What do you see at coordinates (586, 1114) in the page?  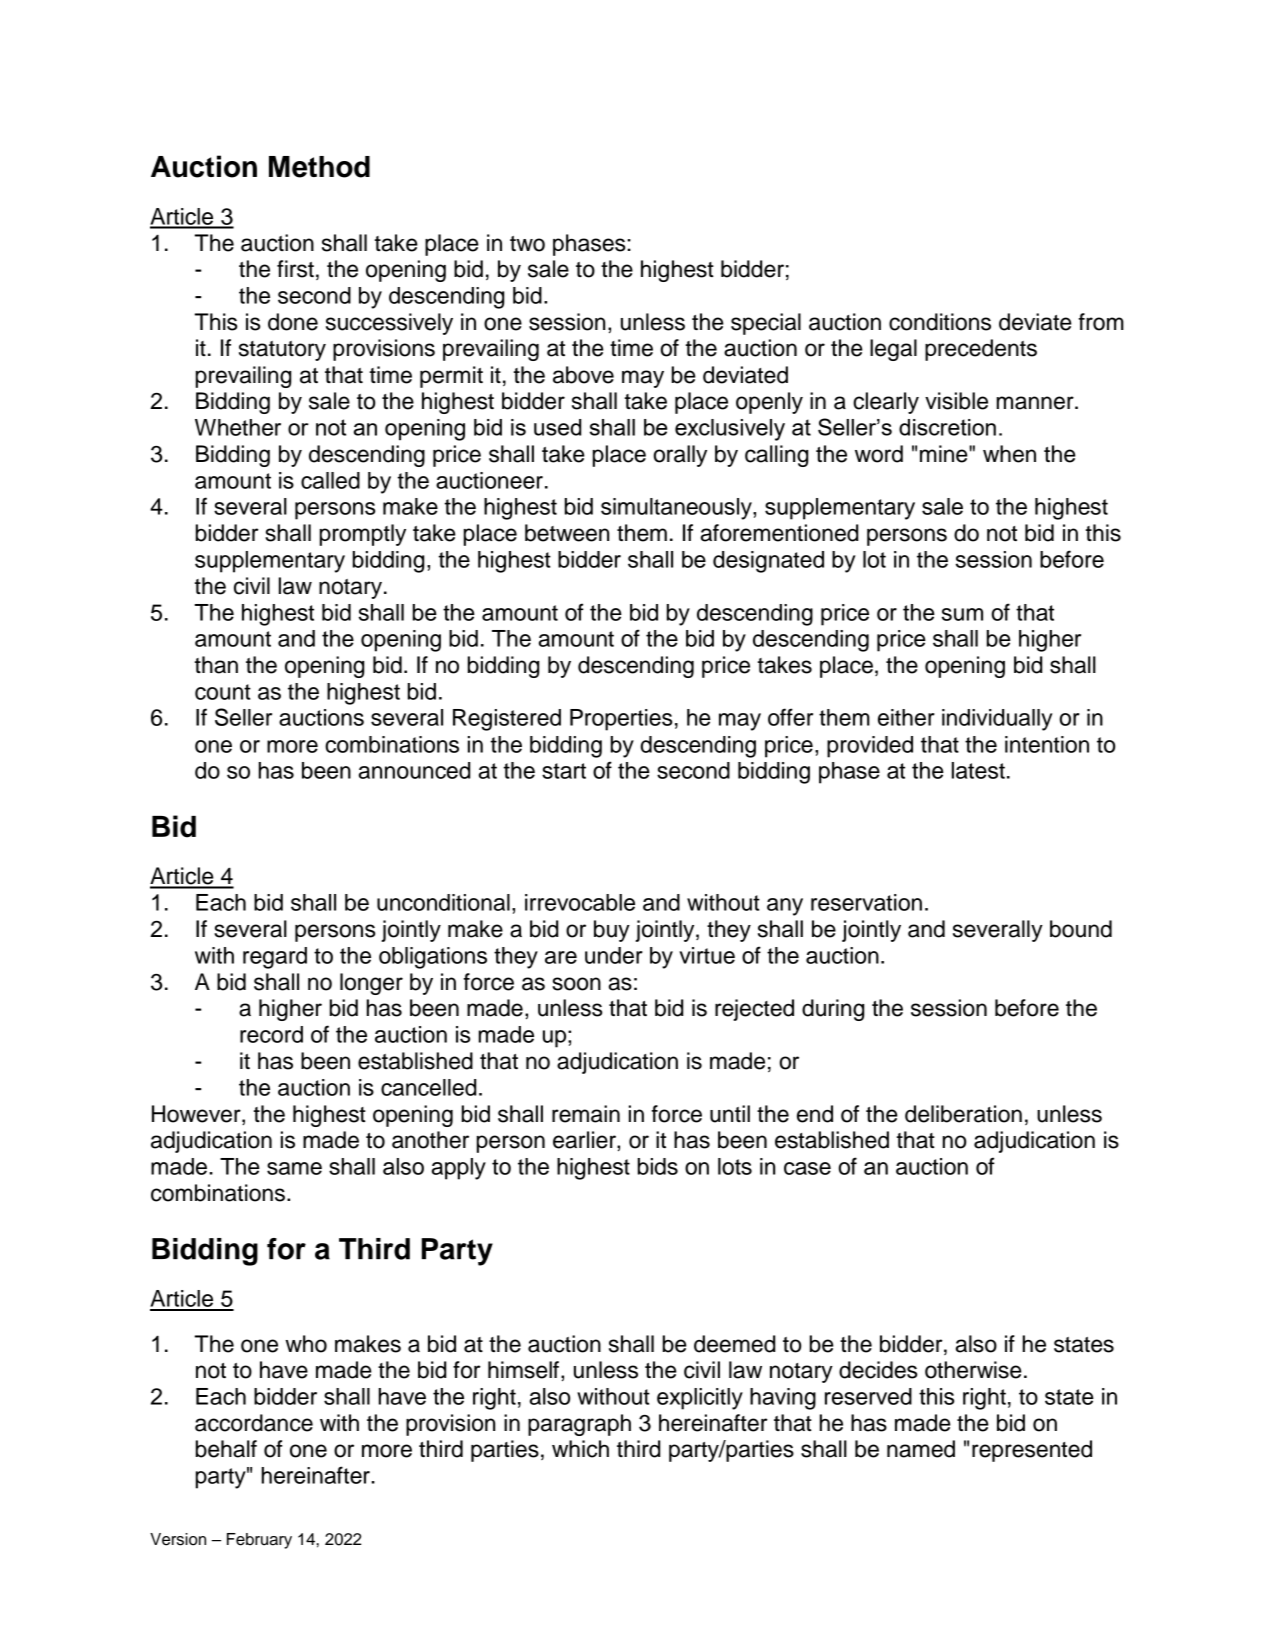 I see `remain` at bounding box center [586, 1114].
